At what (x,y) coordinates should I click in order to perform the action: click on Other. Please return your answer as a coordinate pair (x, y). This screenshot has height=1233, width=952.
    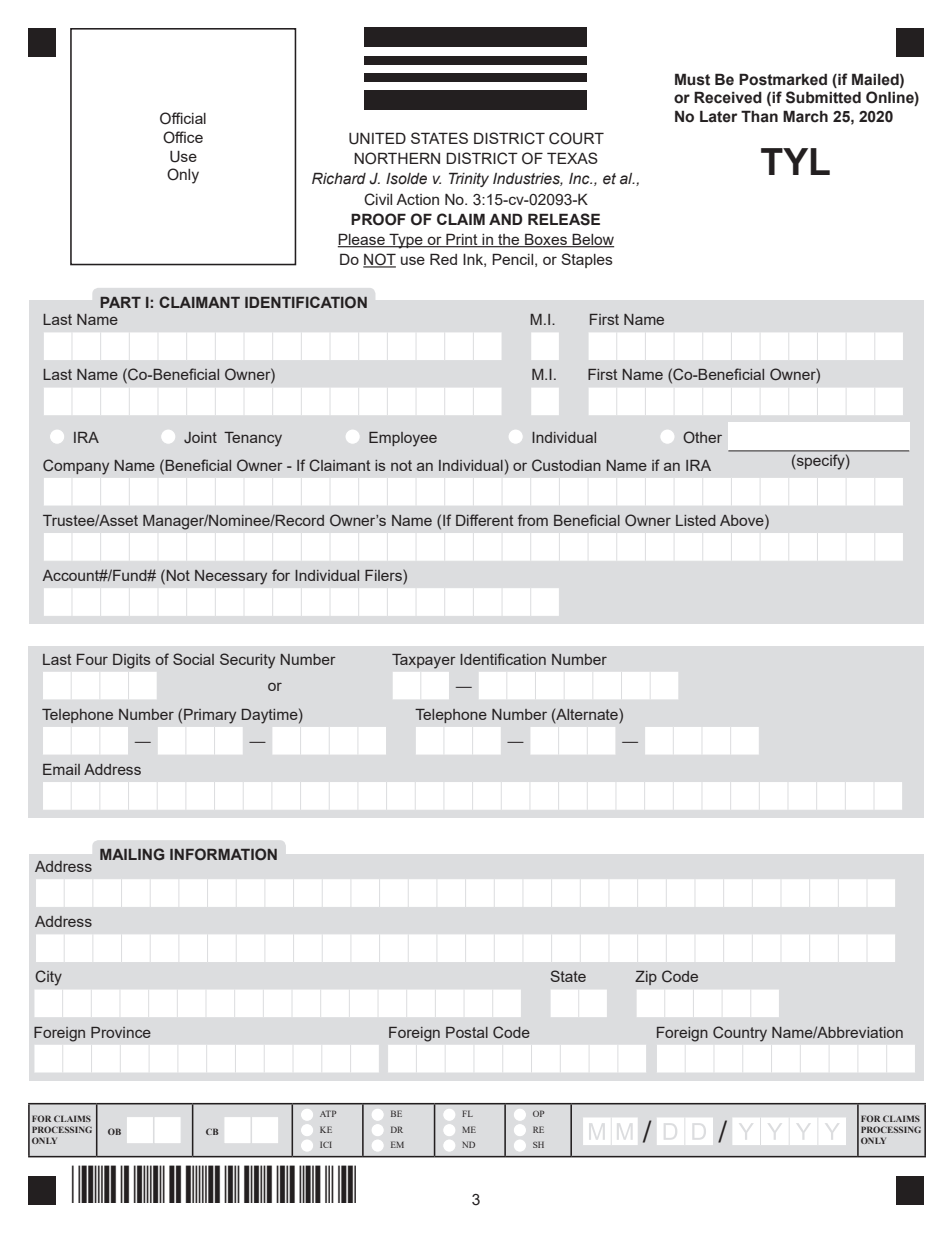
    Looking at the image, I should click on (702, 437).
